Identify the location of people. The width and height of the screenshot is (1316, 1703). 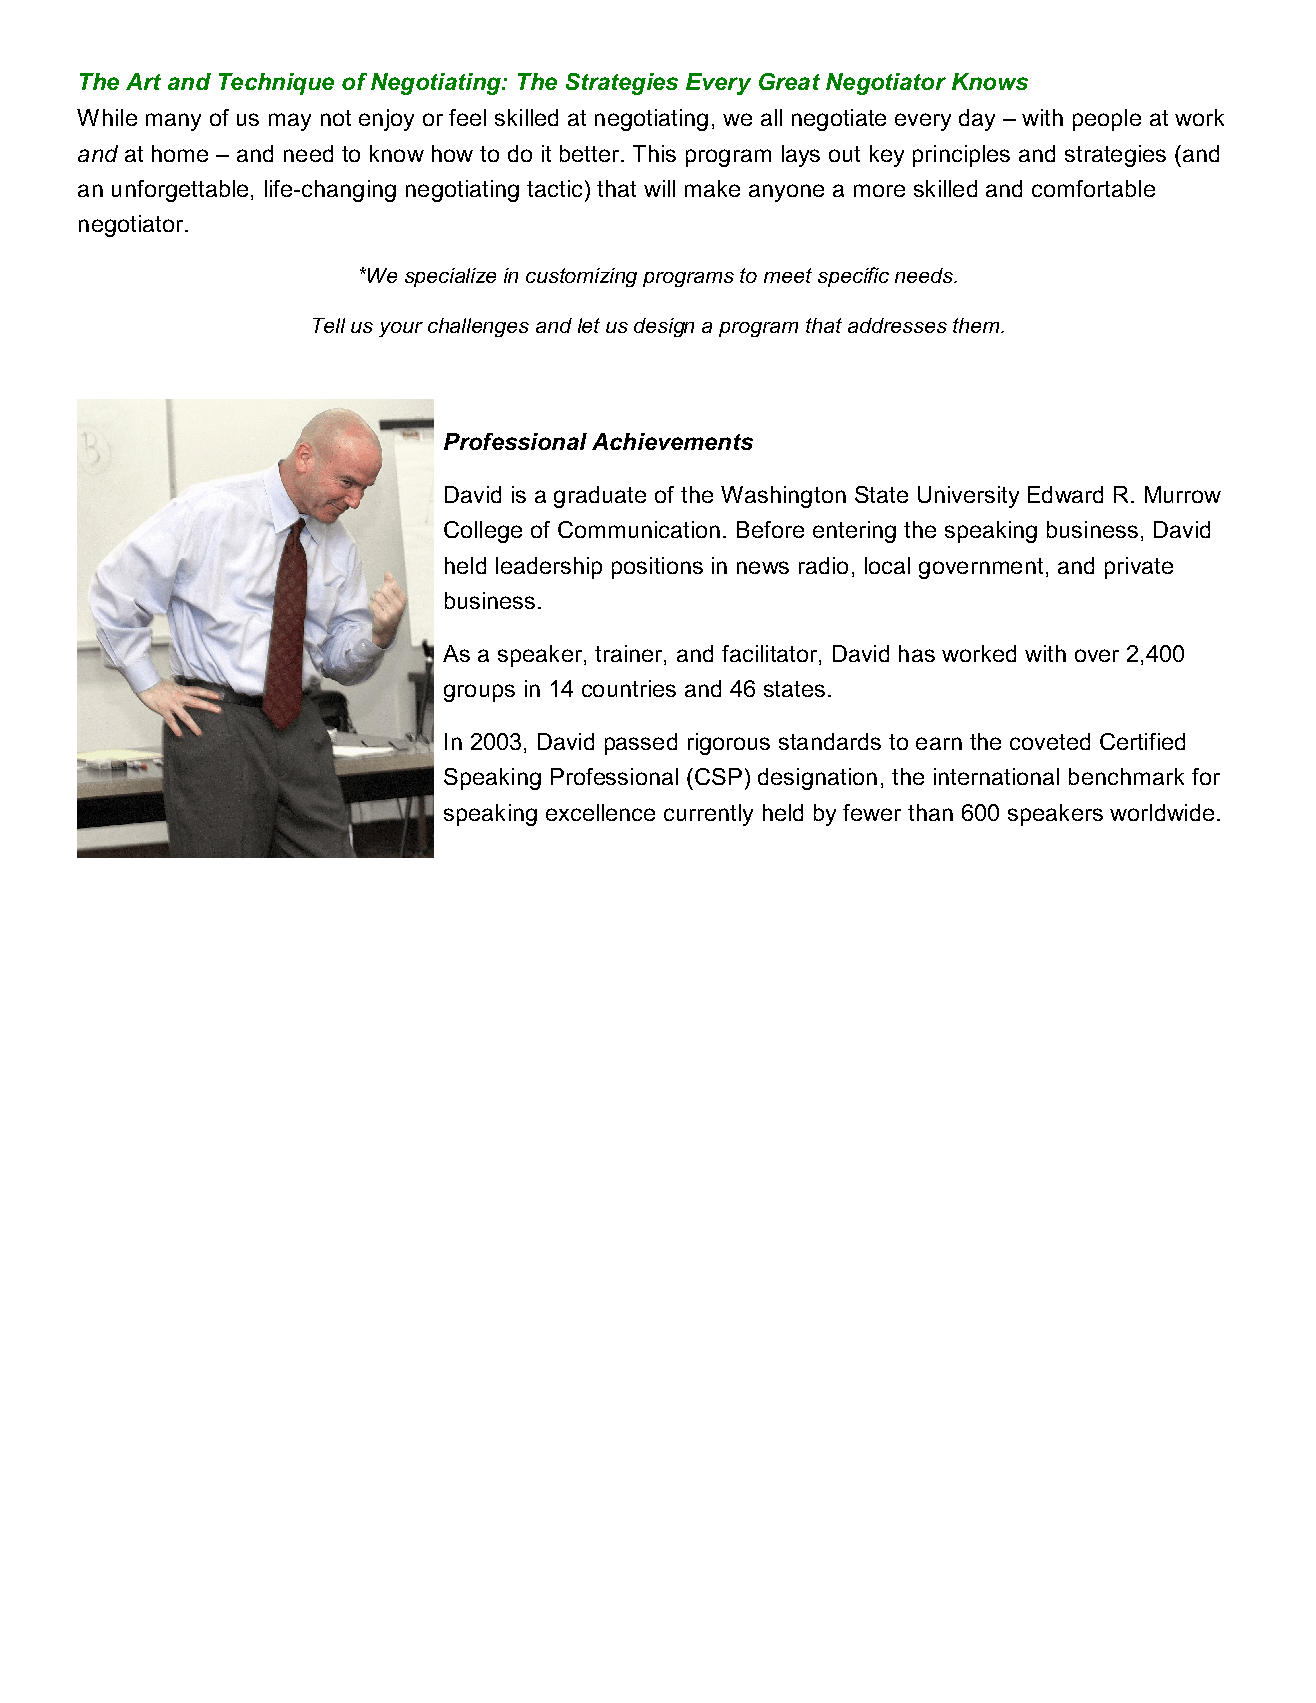
(1107, 120).
